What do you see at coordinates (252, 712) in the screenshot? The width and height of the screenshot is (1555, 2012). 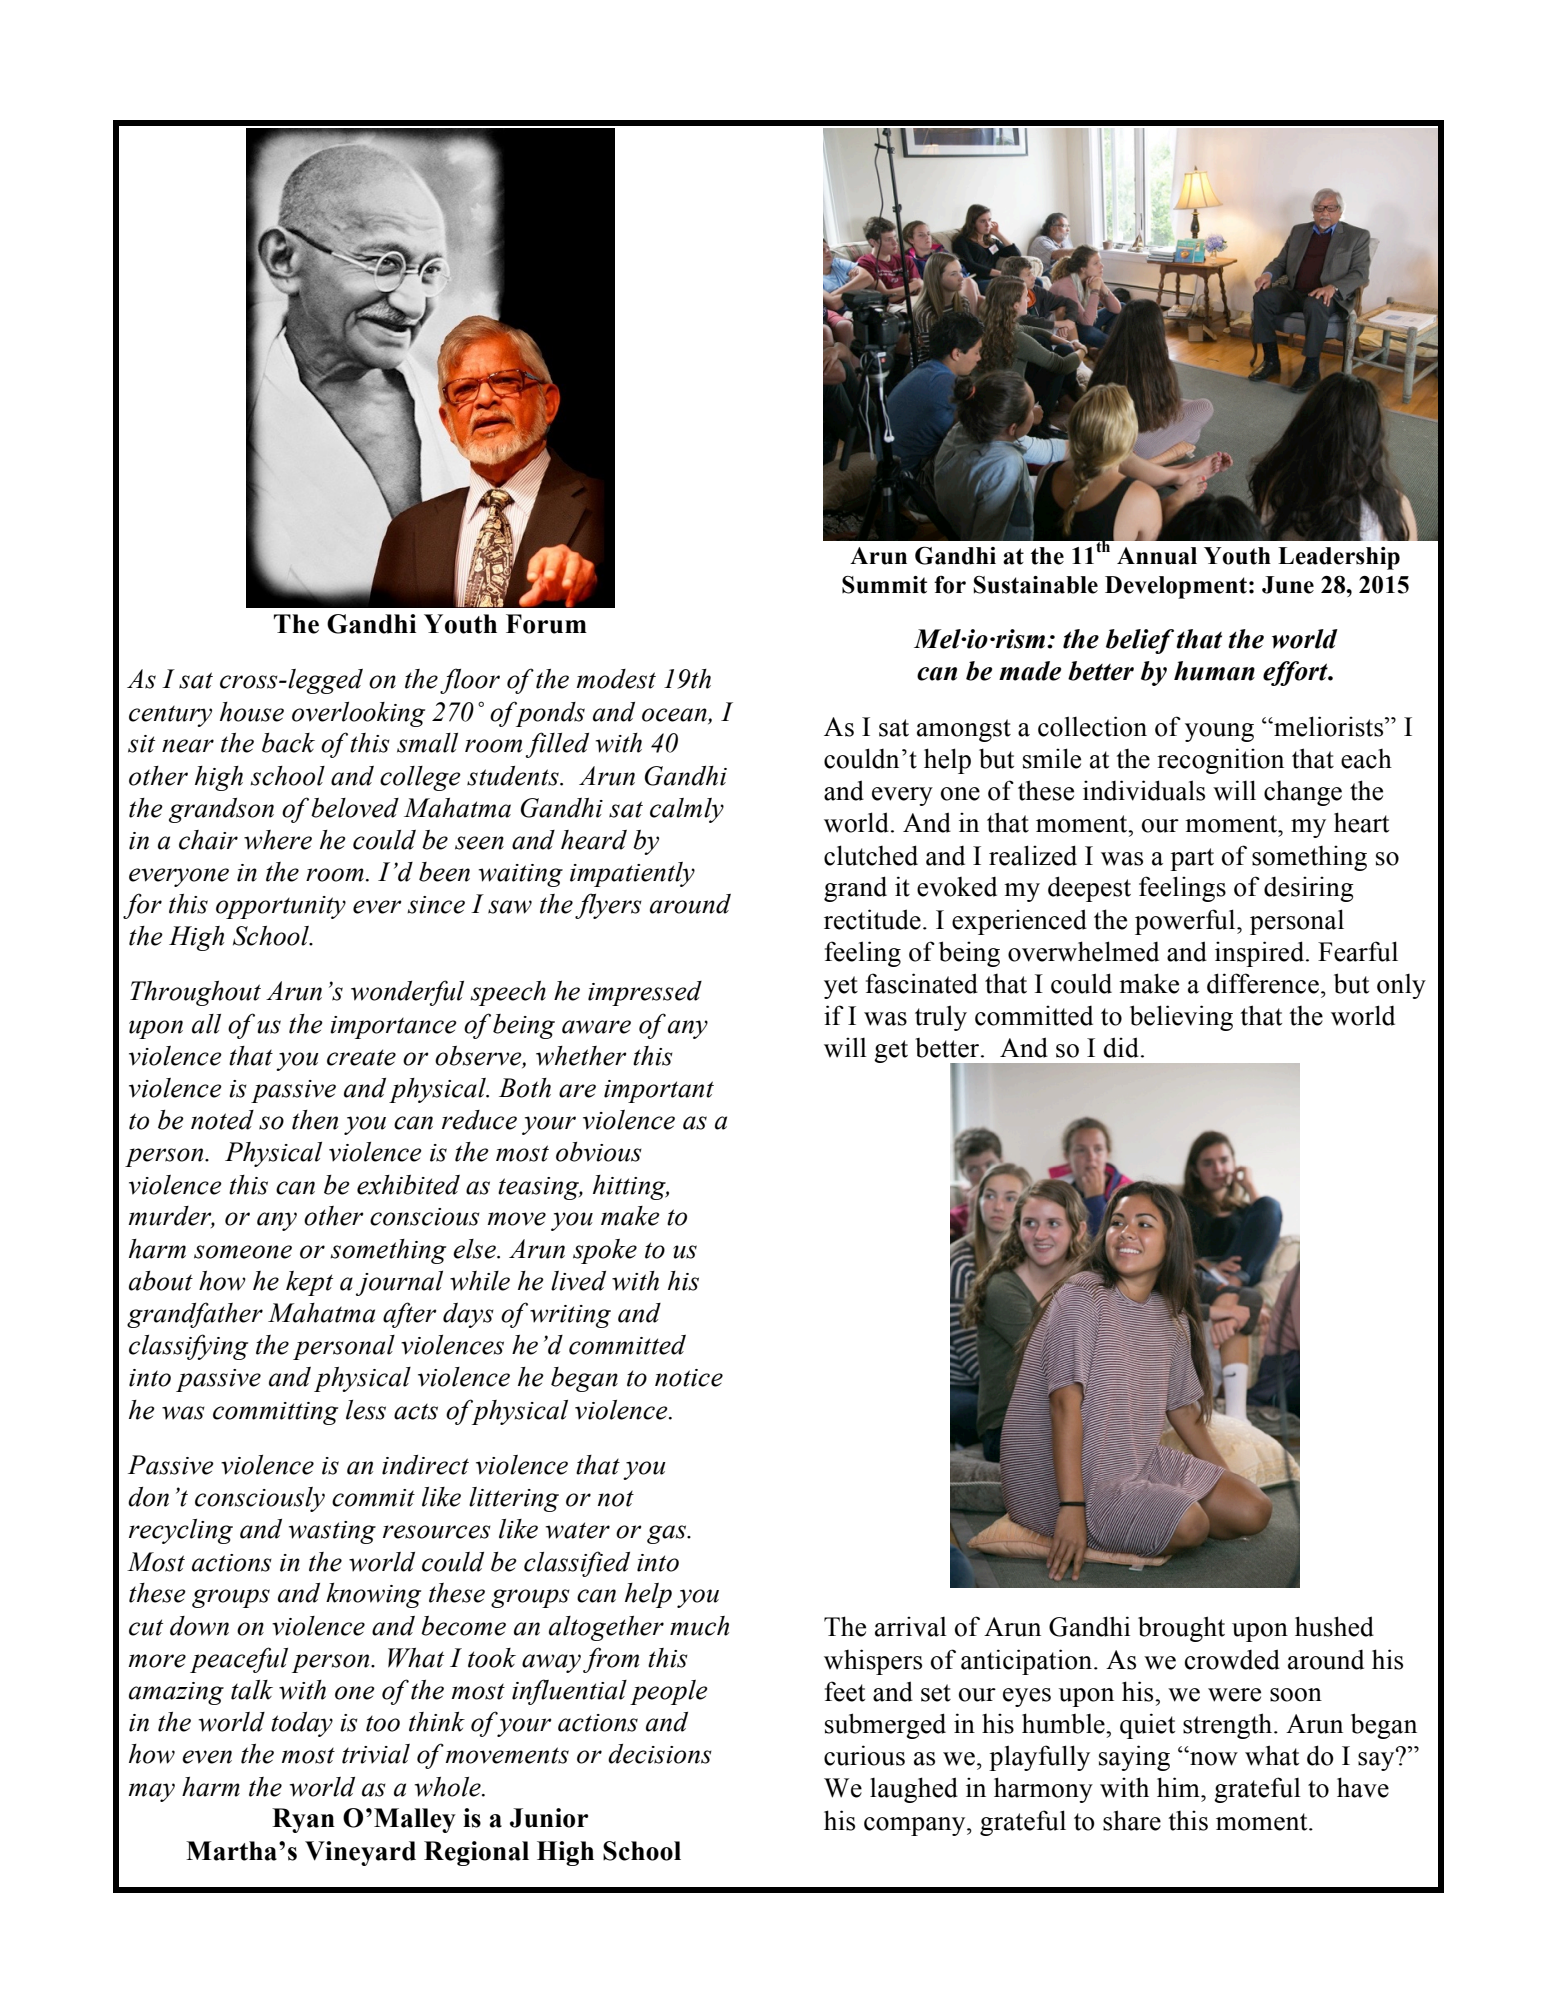 I see `house` at bounding box center [252, 712].
